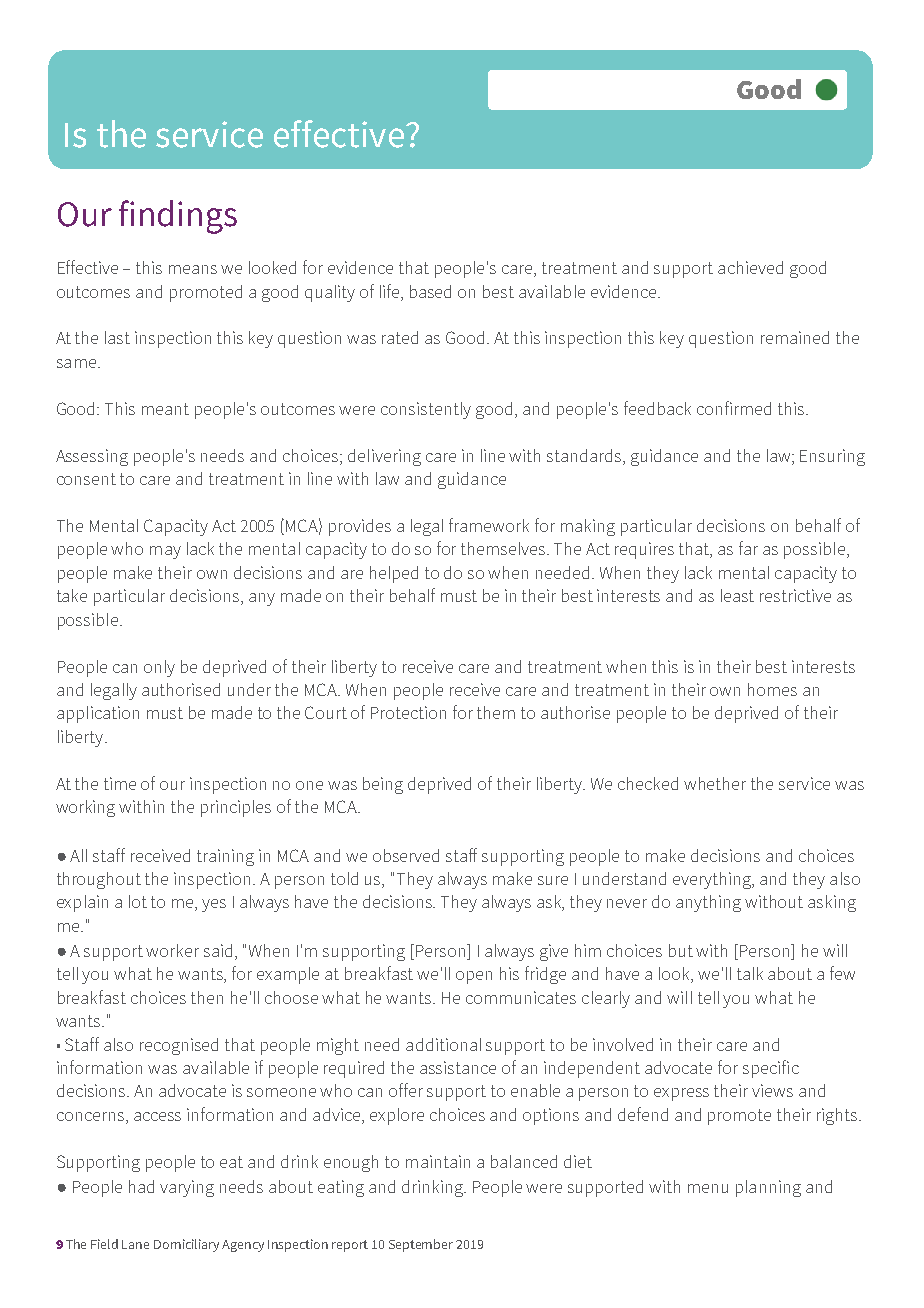 Image resolution: width=924 pixels, height=1308 pixels. Describe the element at coordinates (98, 714) in the image. I see `application` at that location.
